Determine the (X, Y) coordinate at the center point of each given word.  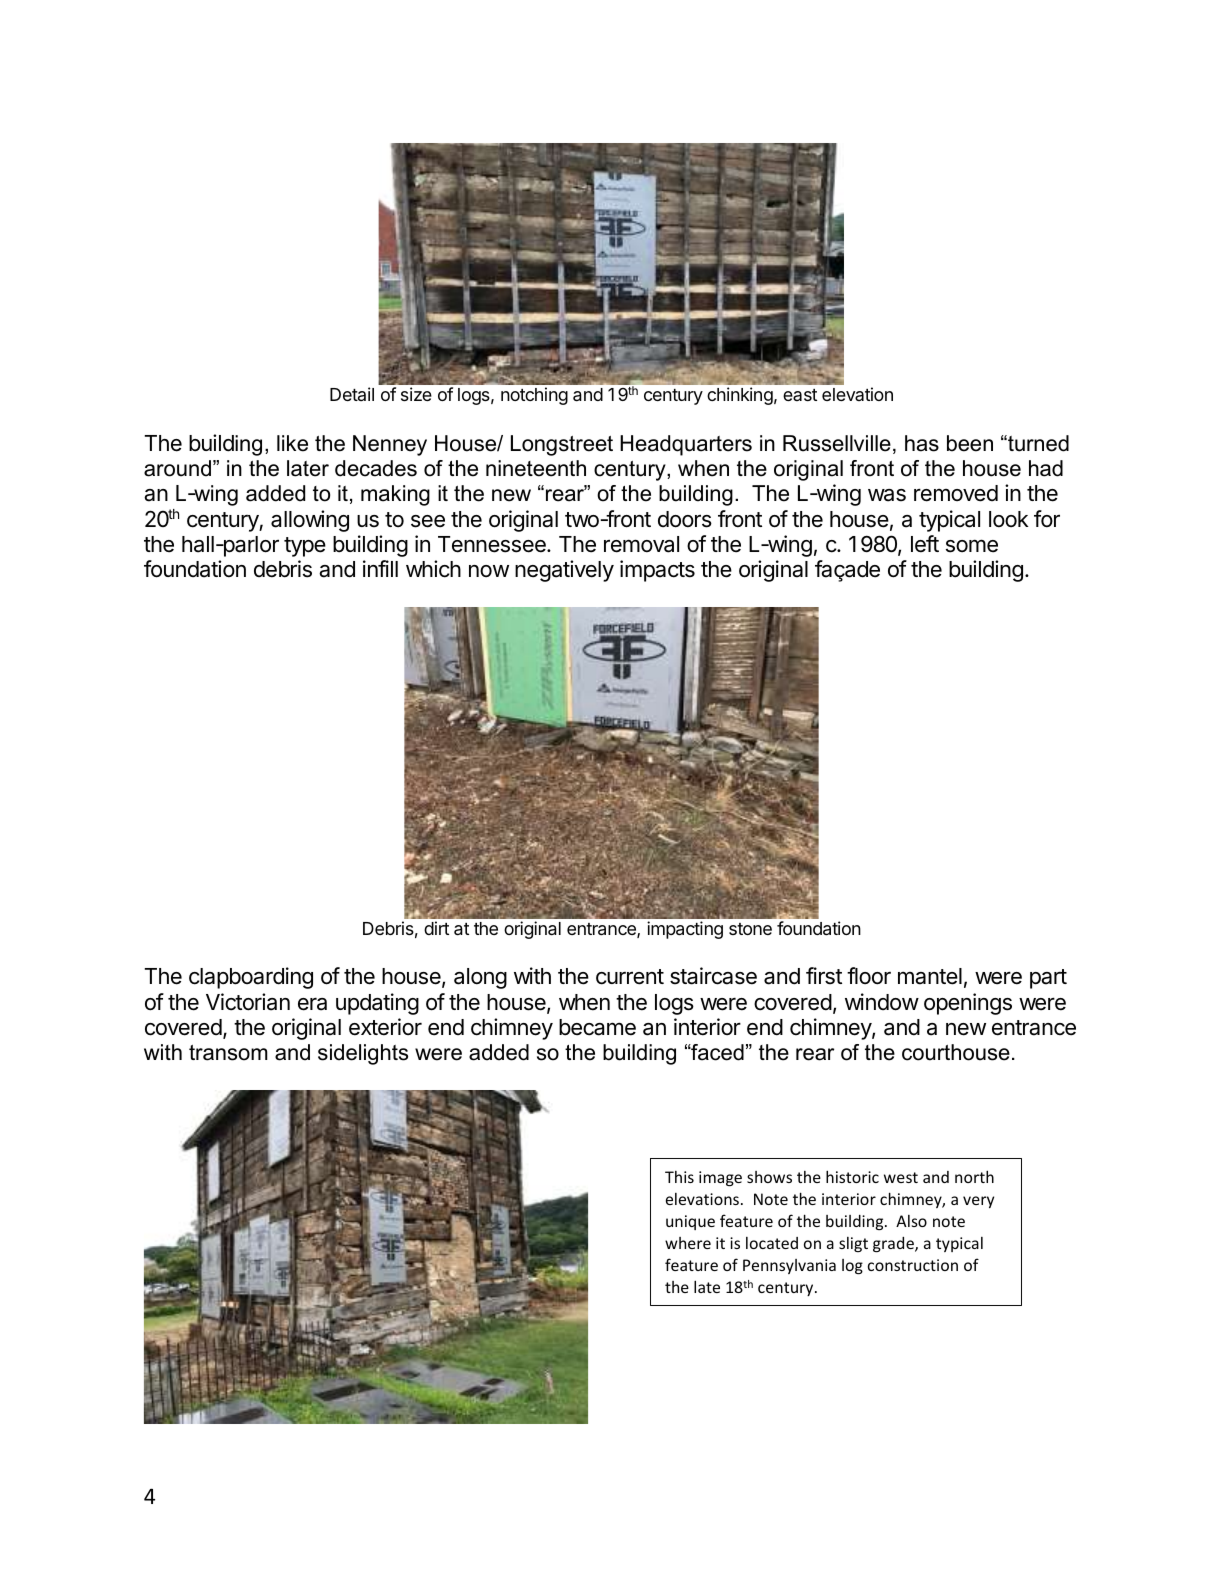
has (922, 443)
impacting (685, 930)
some (972, 546)
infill (380, 568)
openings (968, 1004)
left (925, 544)
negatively (564, 571)
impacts (657, 571)
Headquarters (686, 445)
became (597, 1027)
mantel (930, 976)
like (292, 443)
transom (228, 1053)
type (305, 547)
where (688, 1243)
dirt (436, 928)
